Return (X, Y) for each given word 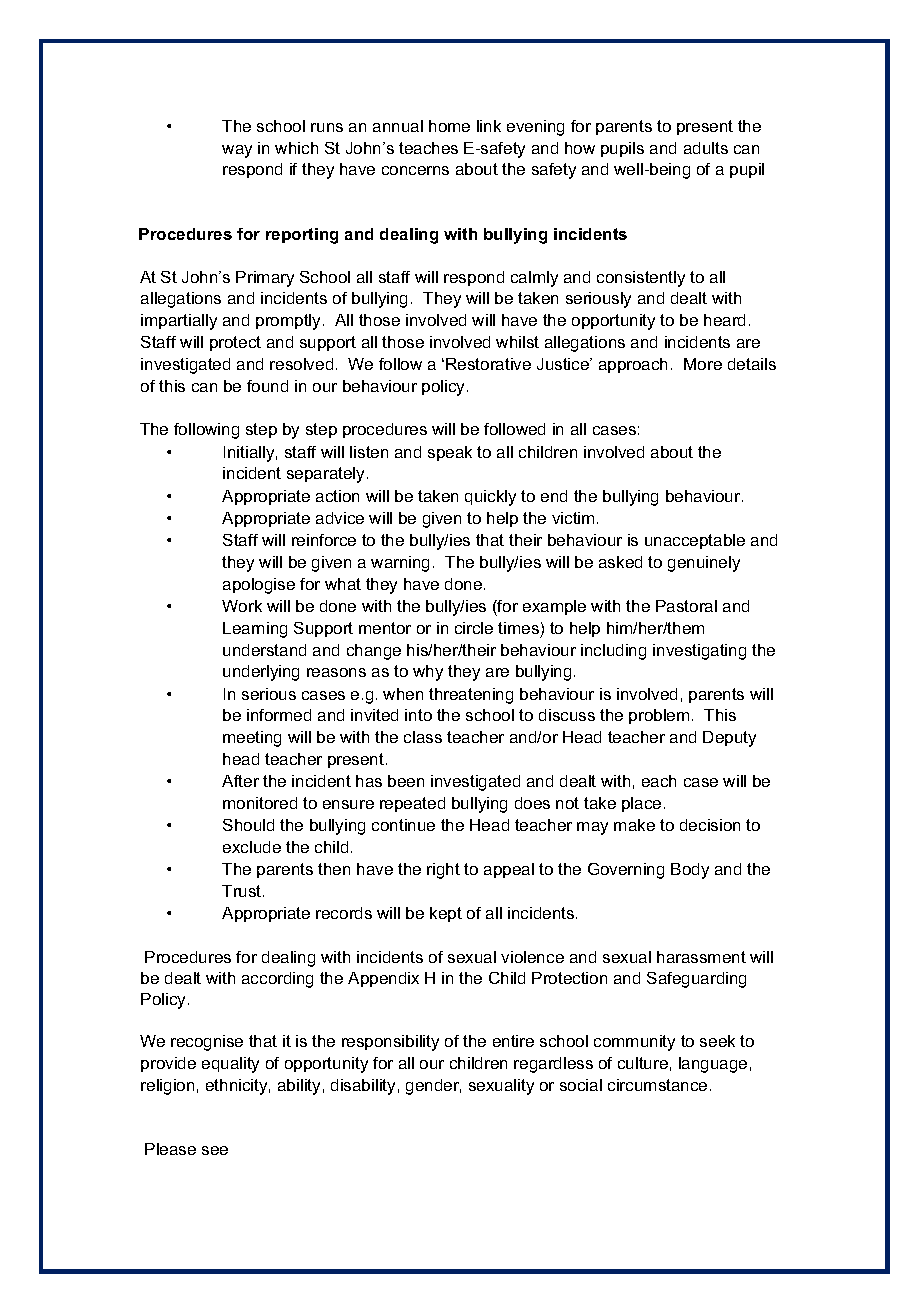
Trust (243, 891)
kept (446, 914)
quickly (490, 498)
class (423, 737)
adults (706, 148)
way (237, 151)
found (267, 386)
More (703, 364)
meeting (252, 739)
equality (230, 1065)
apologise (259, 586)
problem (659, 716)
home (449, 126)
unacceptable (695, 541)
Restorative (488, 364)
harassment (701, 957)
